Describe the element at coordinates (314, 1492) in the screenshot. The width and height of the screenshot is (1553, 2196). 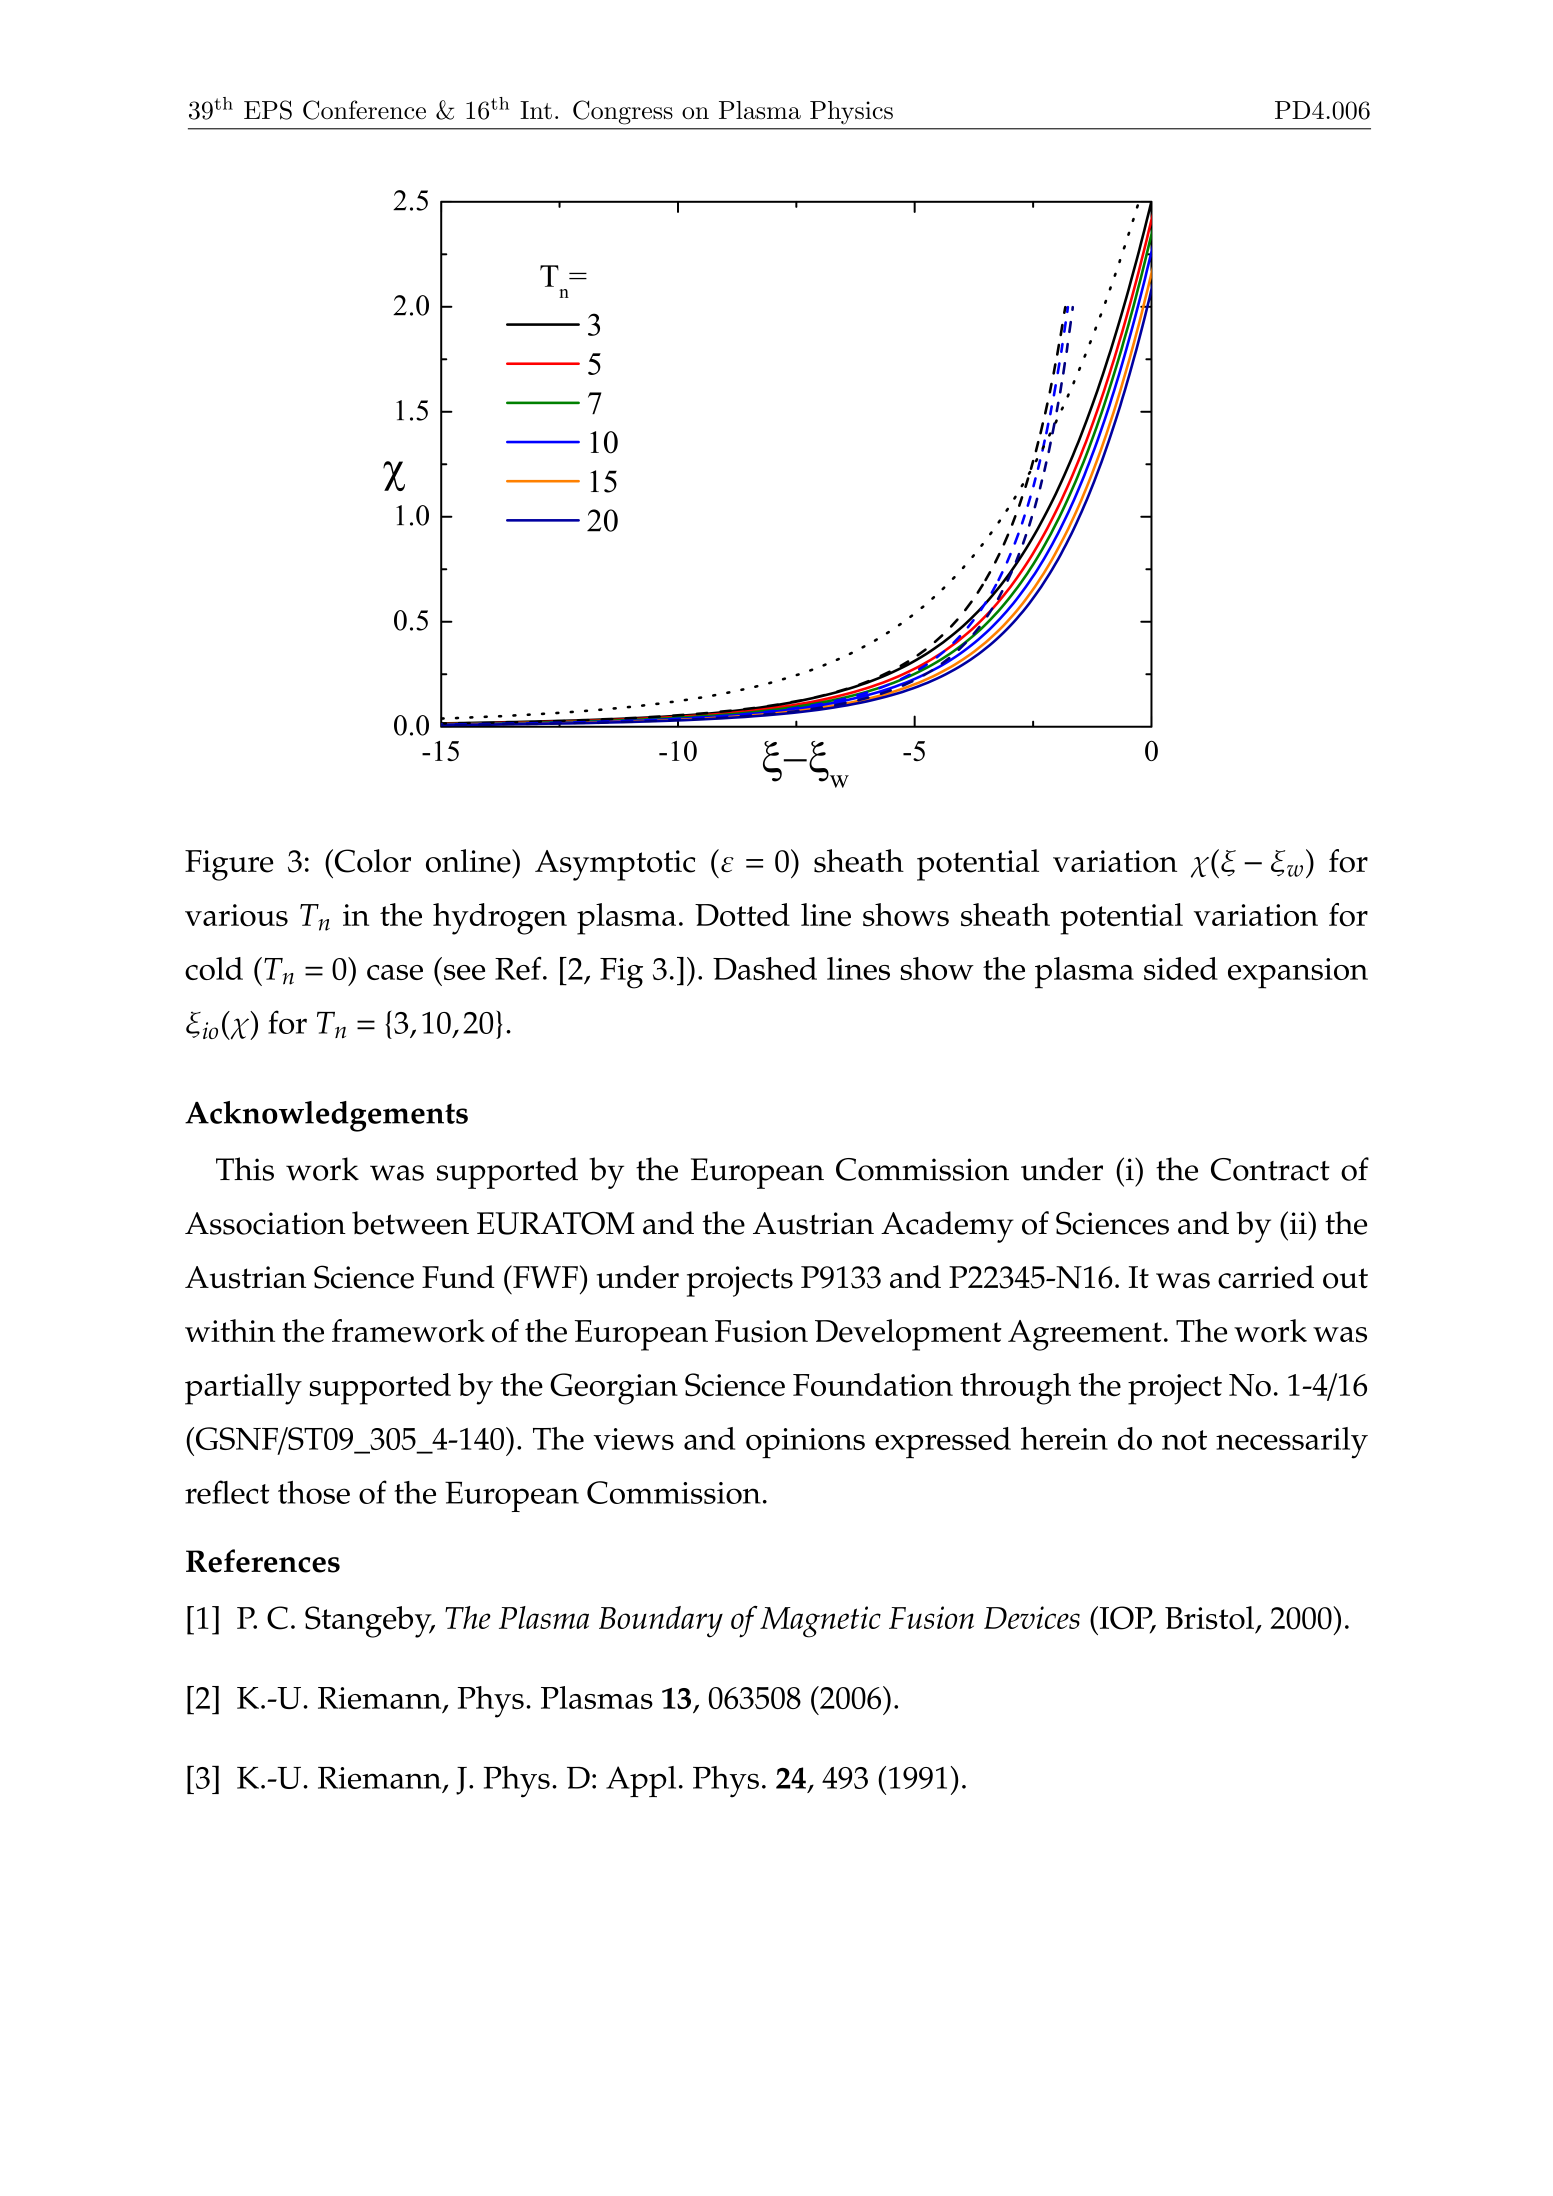
I see `those` at that location.
